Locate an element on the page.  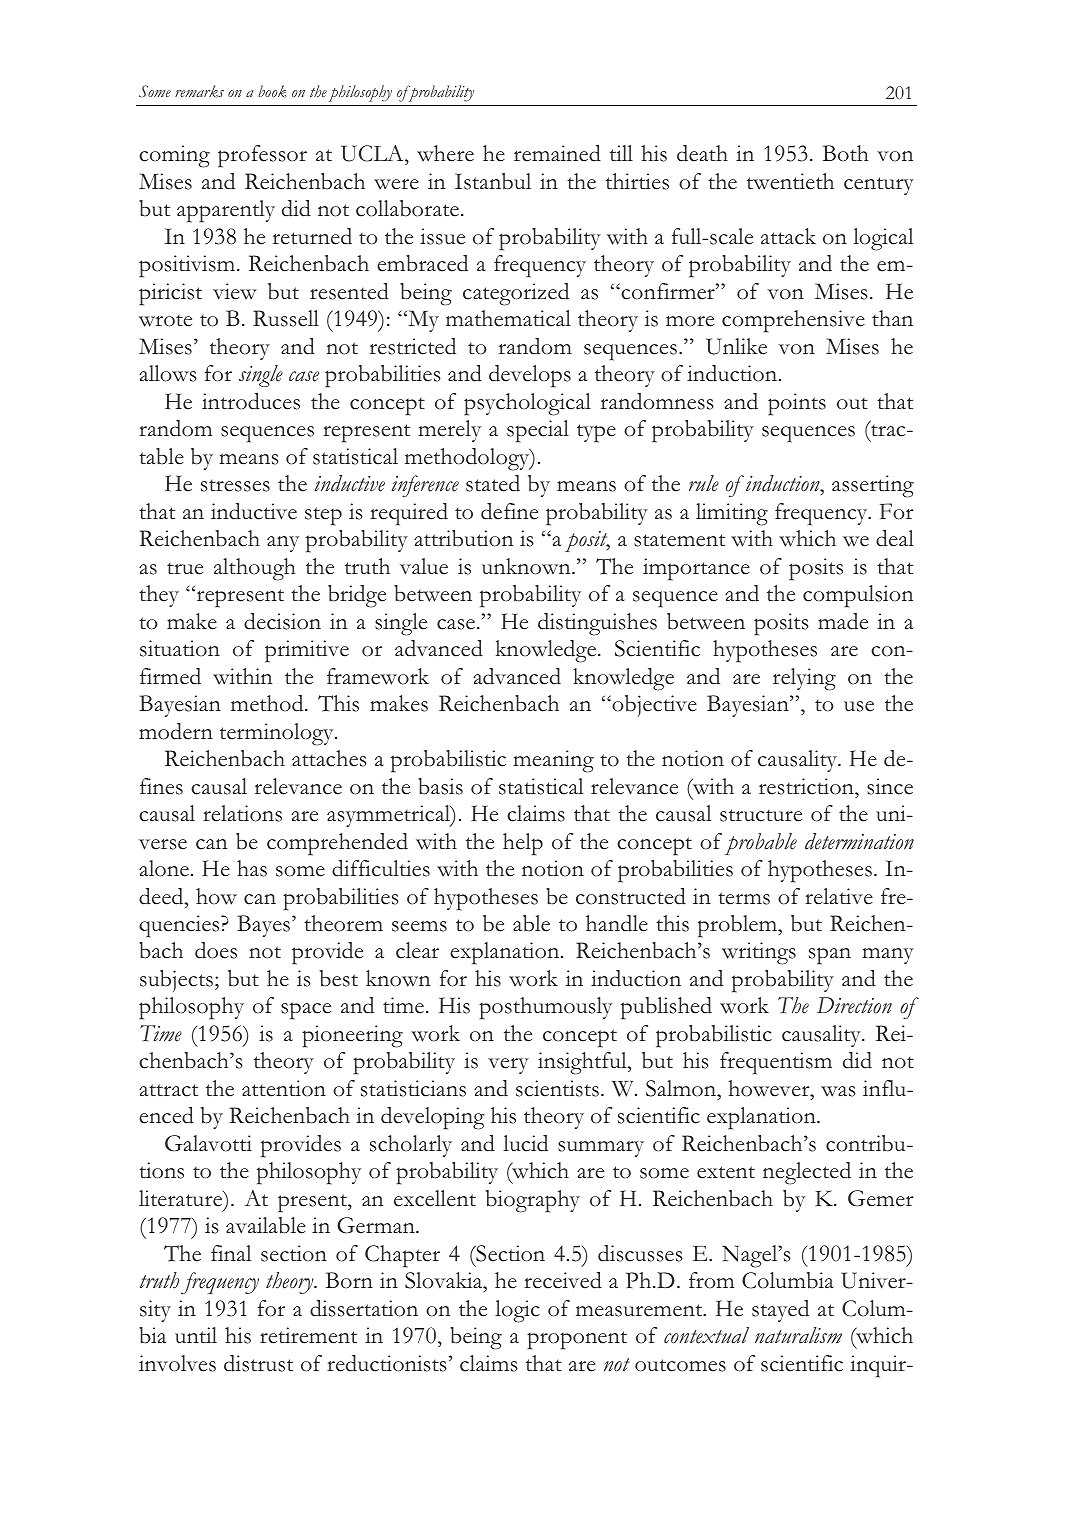
span is located at coordinates (830, 956).
